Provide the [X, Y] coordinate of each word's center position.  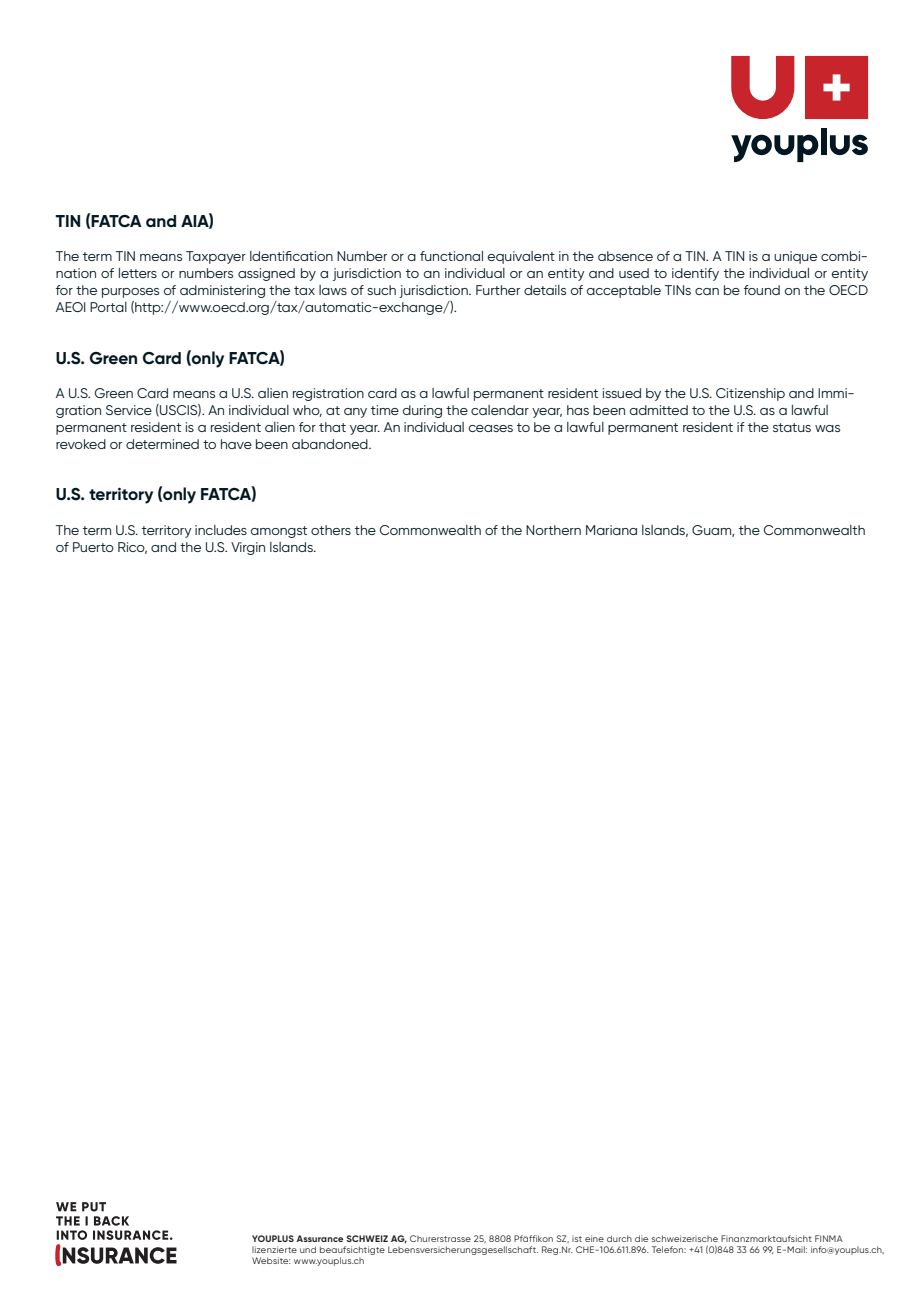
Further [498, 290]
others [331, 530]
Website [271, 1260]
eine [594, 1238]
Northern [553, 530]
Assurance [319, 1238]
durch [619, 1238]
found [762, 290]
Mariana [611, 530]
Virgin [248, 548]
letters [138, 273]
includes [221, 530]
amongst [278, 532]
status [792, 427]
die [641, 1238]
